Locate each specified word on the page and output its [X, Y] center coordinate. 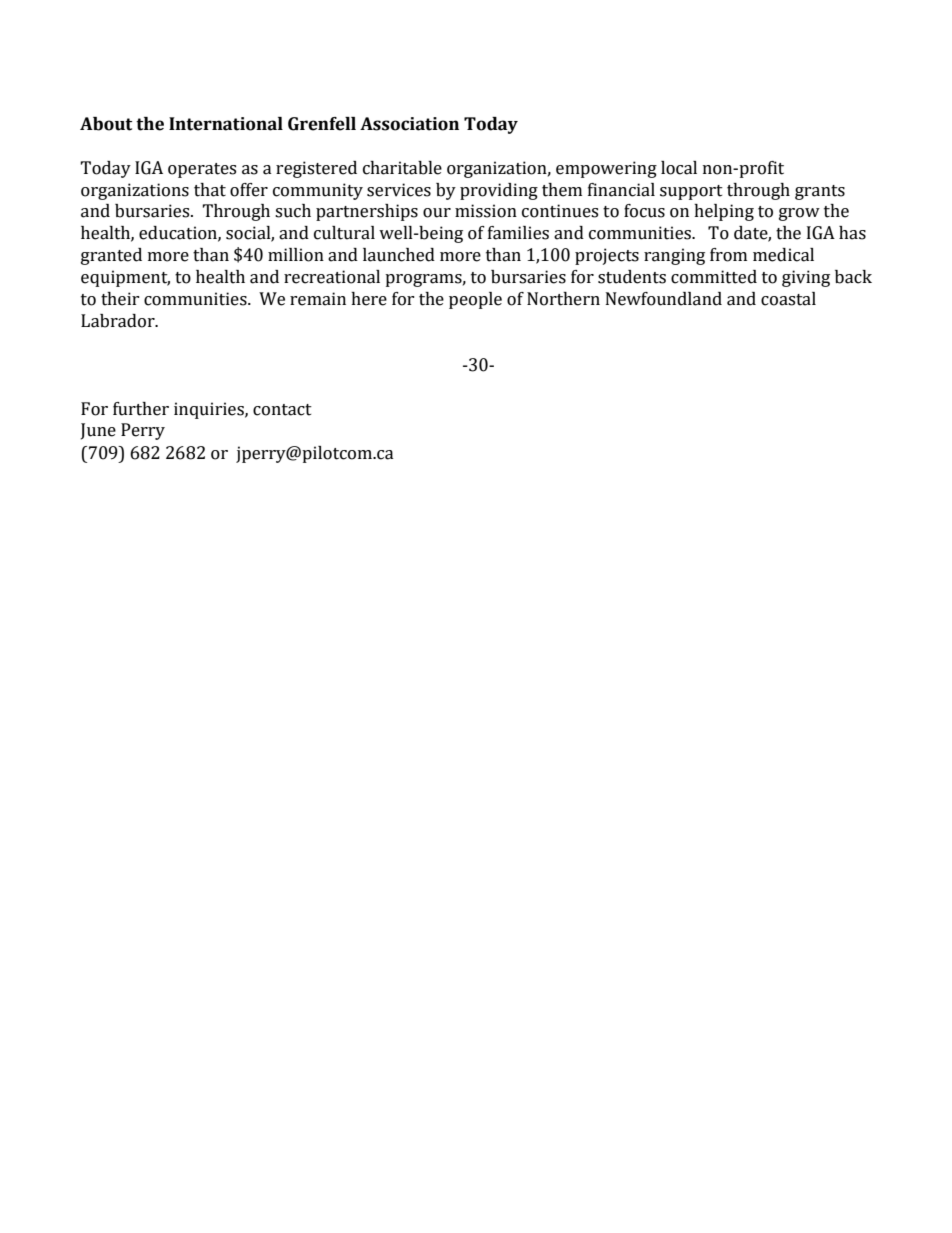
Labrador [119, 321]
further [141, 409]
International [226, 124]
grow [799, 214]
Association [409, 124]
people [475, 300]
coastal [788, 299]
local [679, 168]
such [293, 211]
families [518, 233]
